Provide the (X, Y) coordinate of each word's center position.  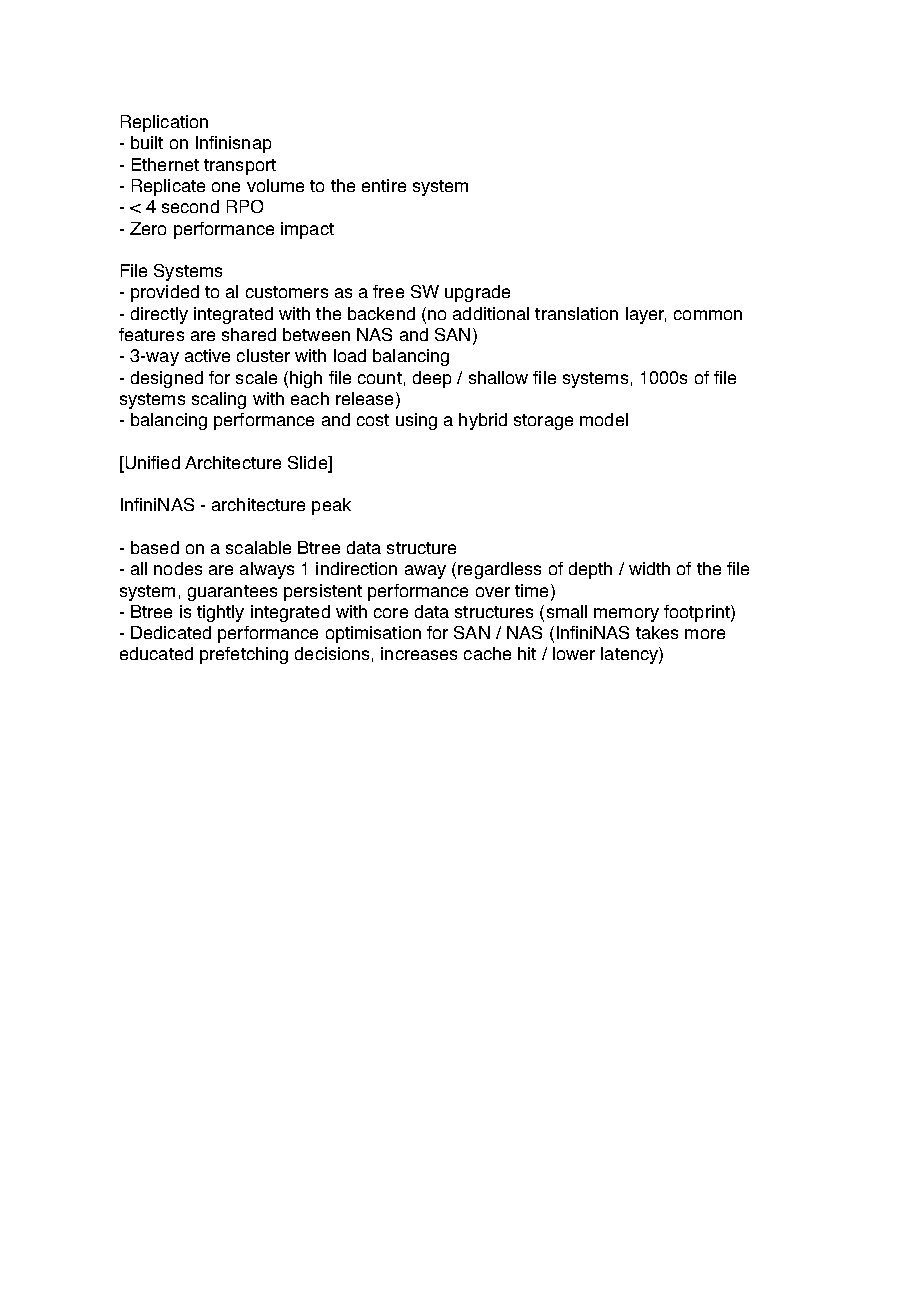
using (416, 421)
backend (381, 313)
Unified (151, 464)
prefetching (244, 655)
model (604, 419)
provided (165, 293)
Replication (164, 123)
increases (419, 653)
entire (384, 185)
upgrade (477, 293)
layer (646, 315)
